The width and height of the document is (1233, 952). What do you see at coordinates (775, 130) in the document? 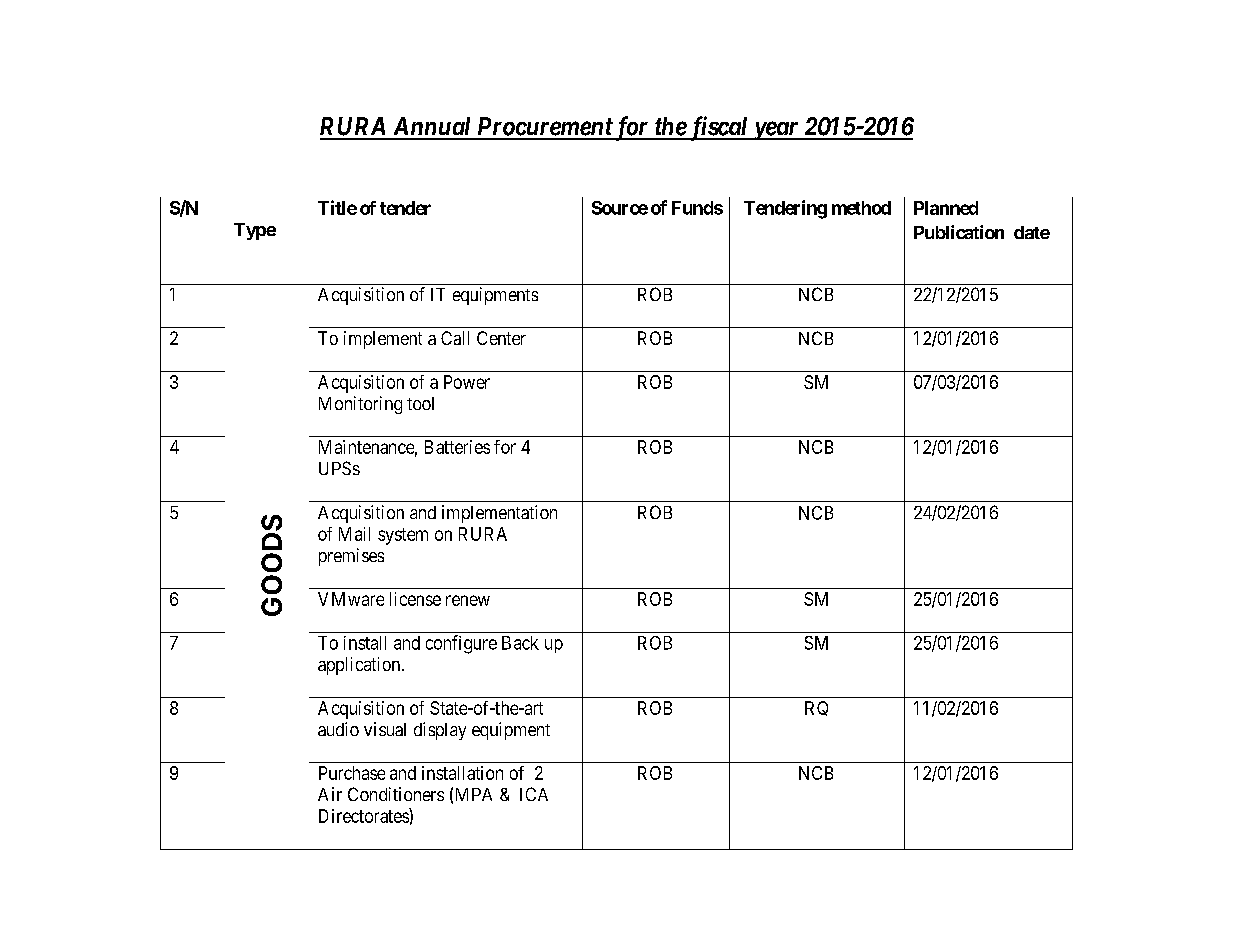
I see `year` at bounding box center [775, 130].
